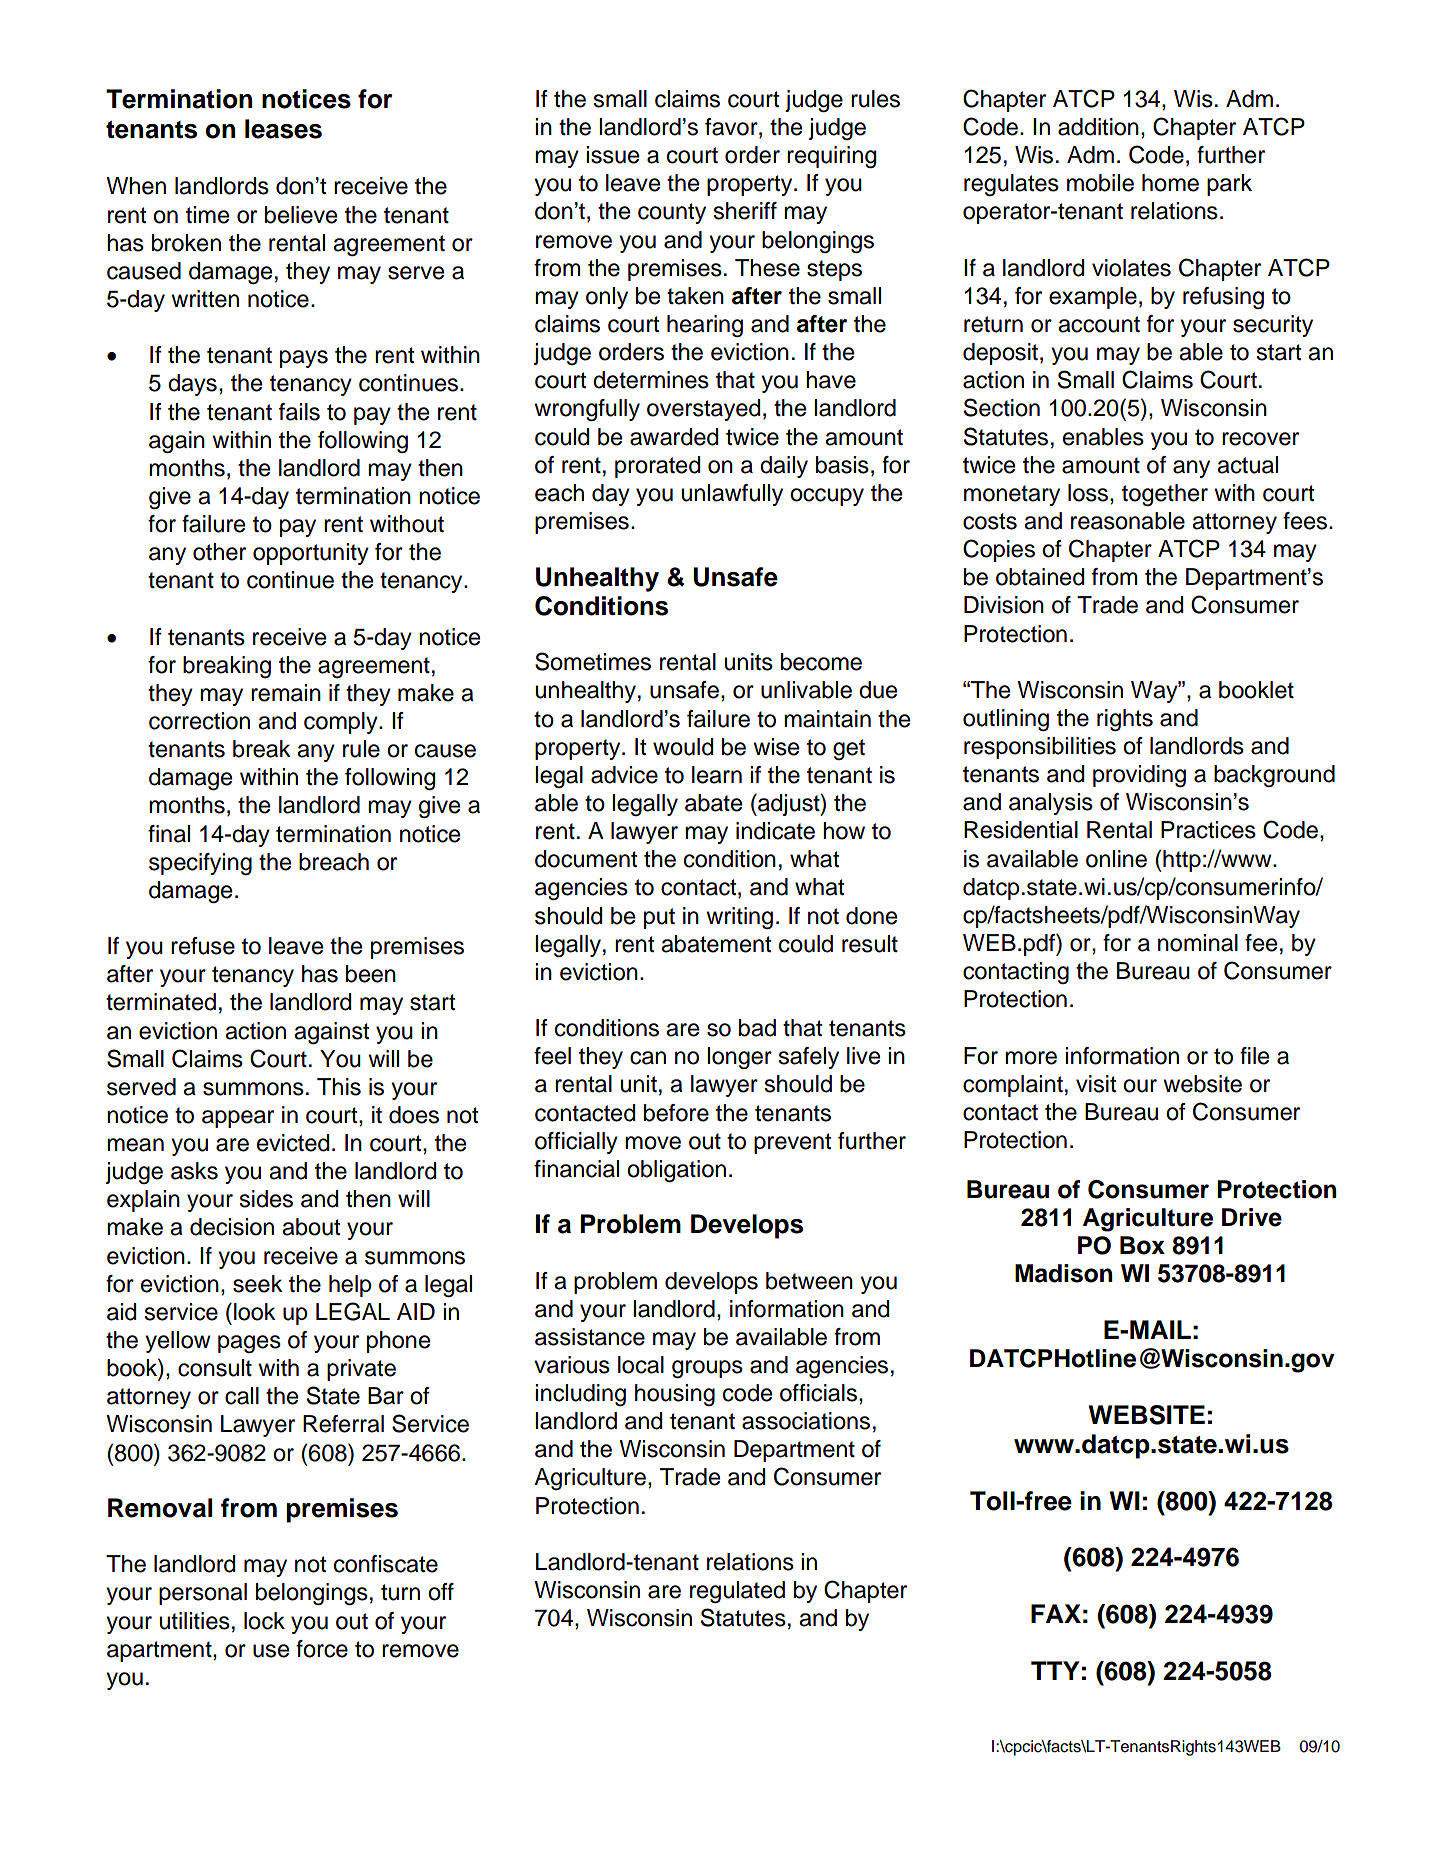  What do you see at coordinates (676, 1113) in the screenshot?
I see `before` at bounding box center [676, 1113].
